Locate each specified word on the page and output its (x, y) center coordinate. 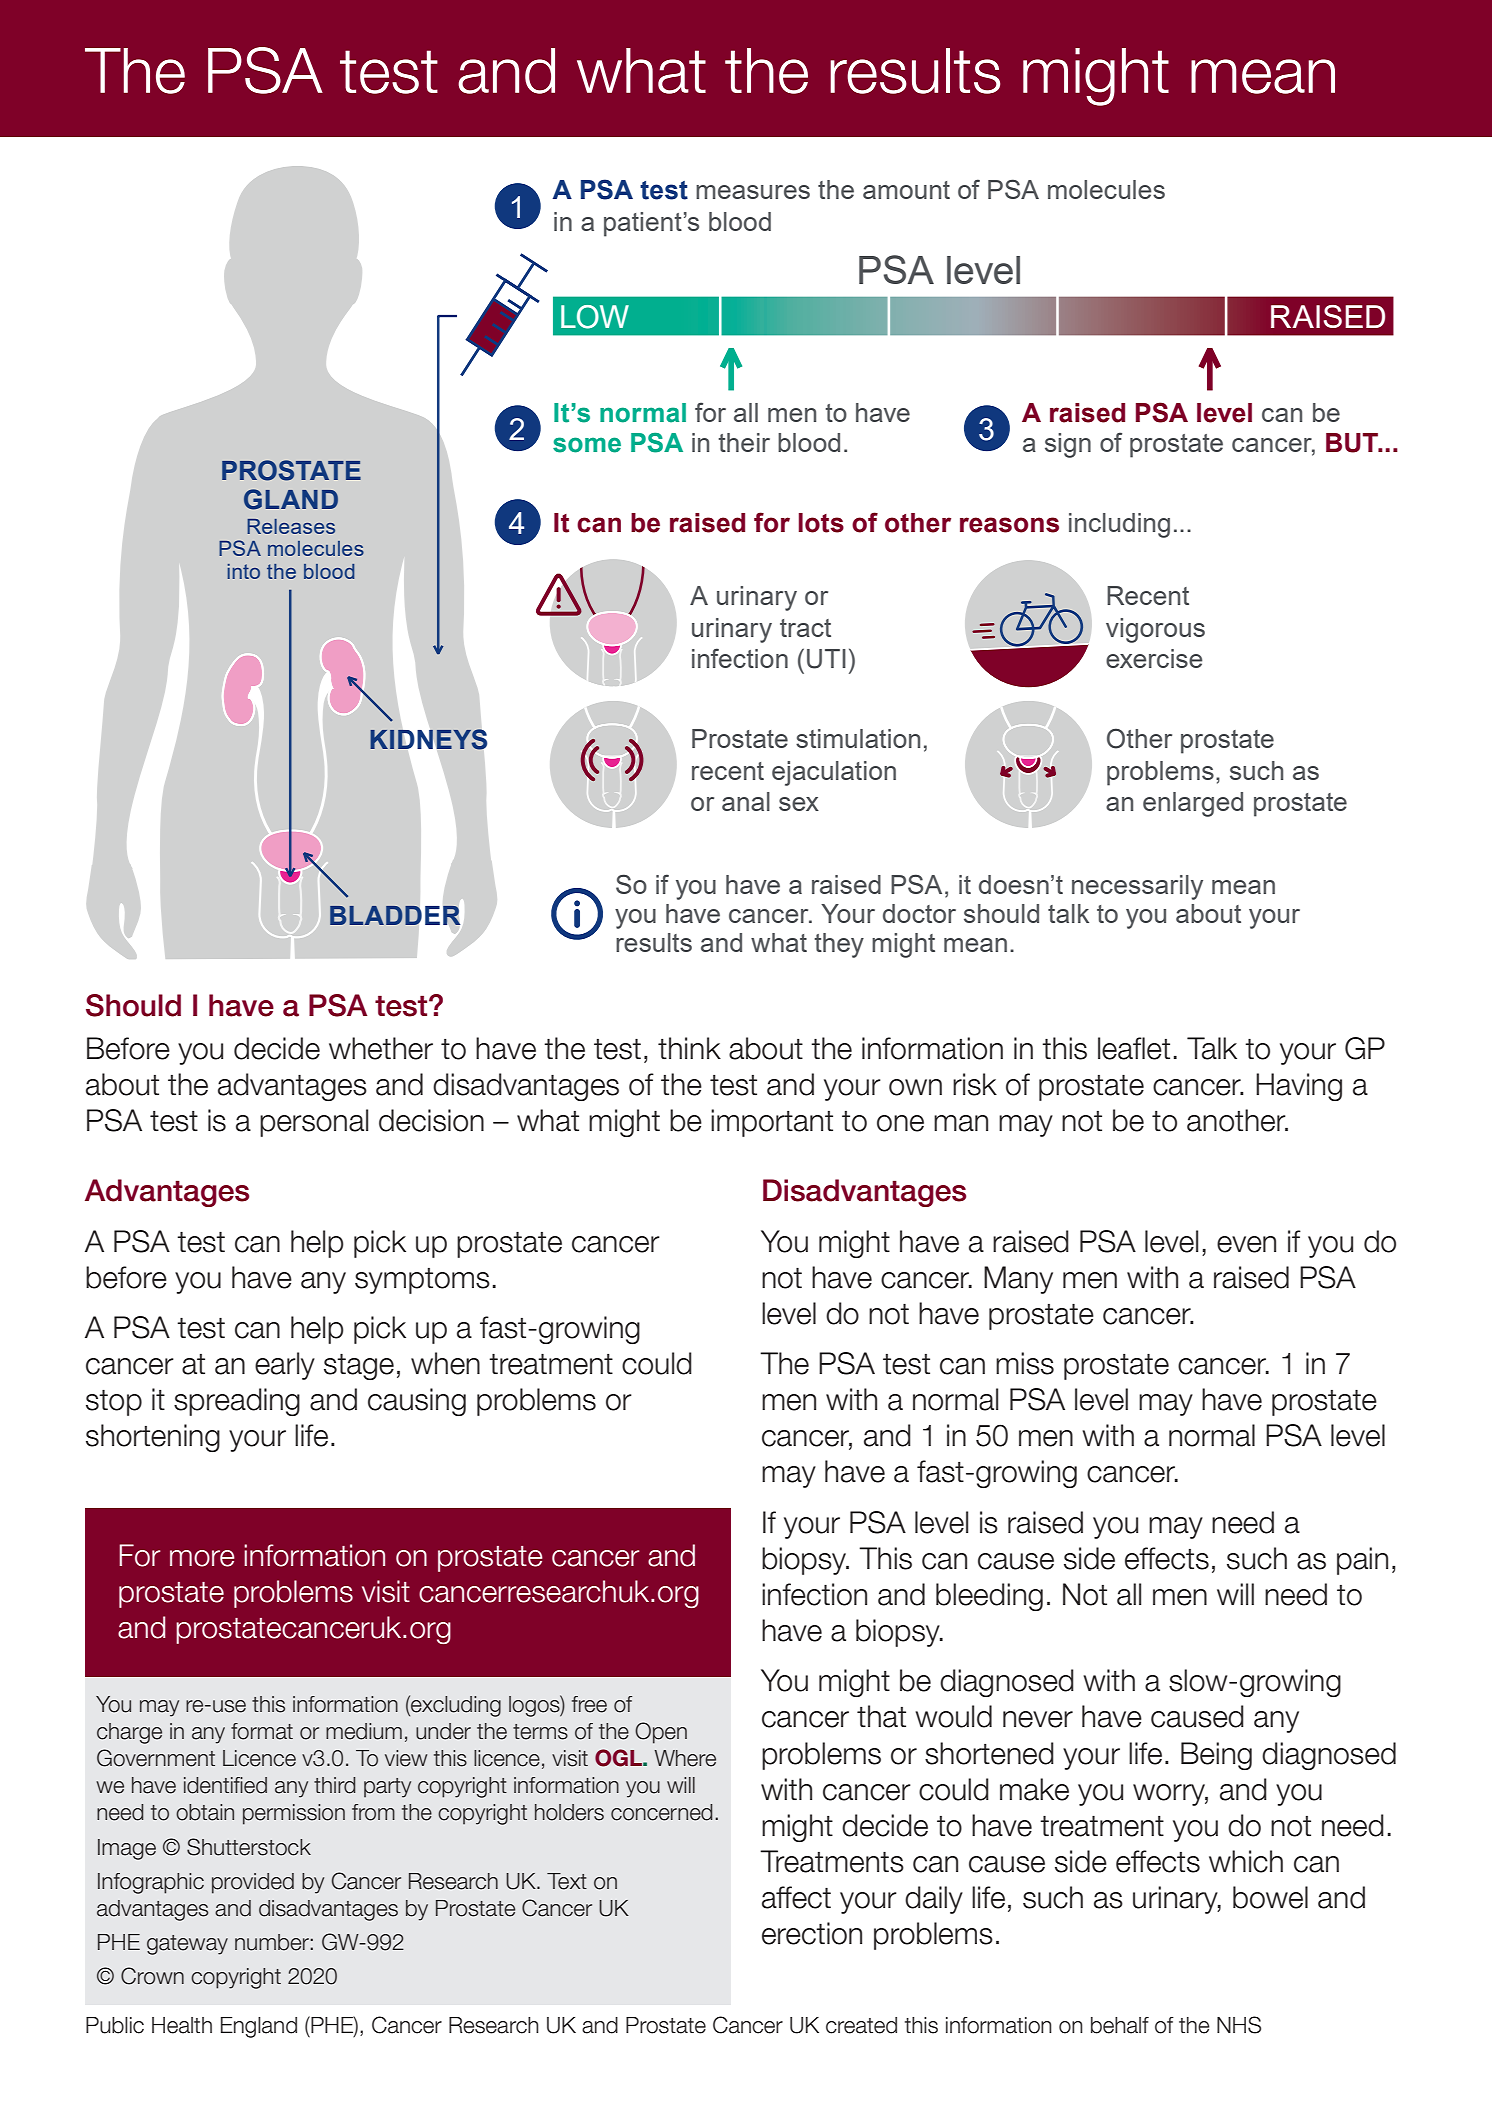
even (1246, 1244)
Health (182, 2025)
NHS (1239, 2025)
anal (746, 801)
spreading (237, 1402)
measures (753, 192)
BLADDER (395, 915)
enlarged (1193, 804)
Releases (291, 526)
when (445, 1363)
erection (812, 1933)
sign (1068, 445)
